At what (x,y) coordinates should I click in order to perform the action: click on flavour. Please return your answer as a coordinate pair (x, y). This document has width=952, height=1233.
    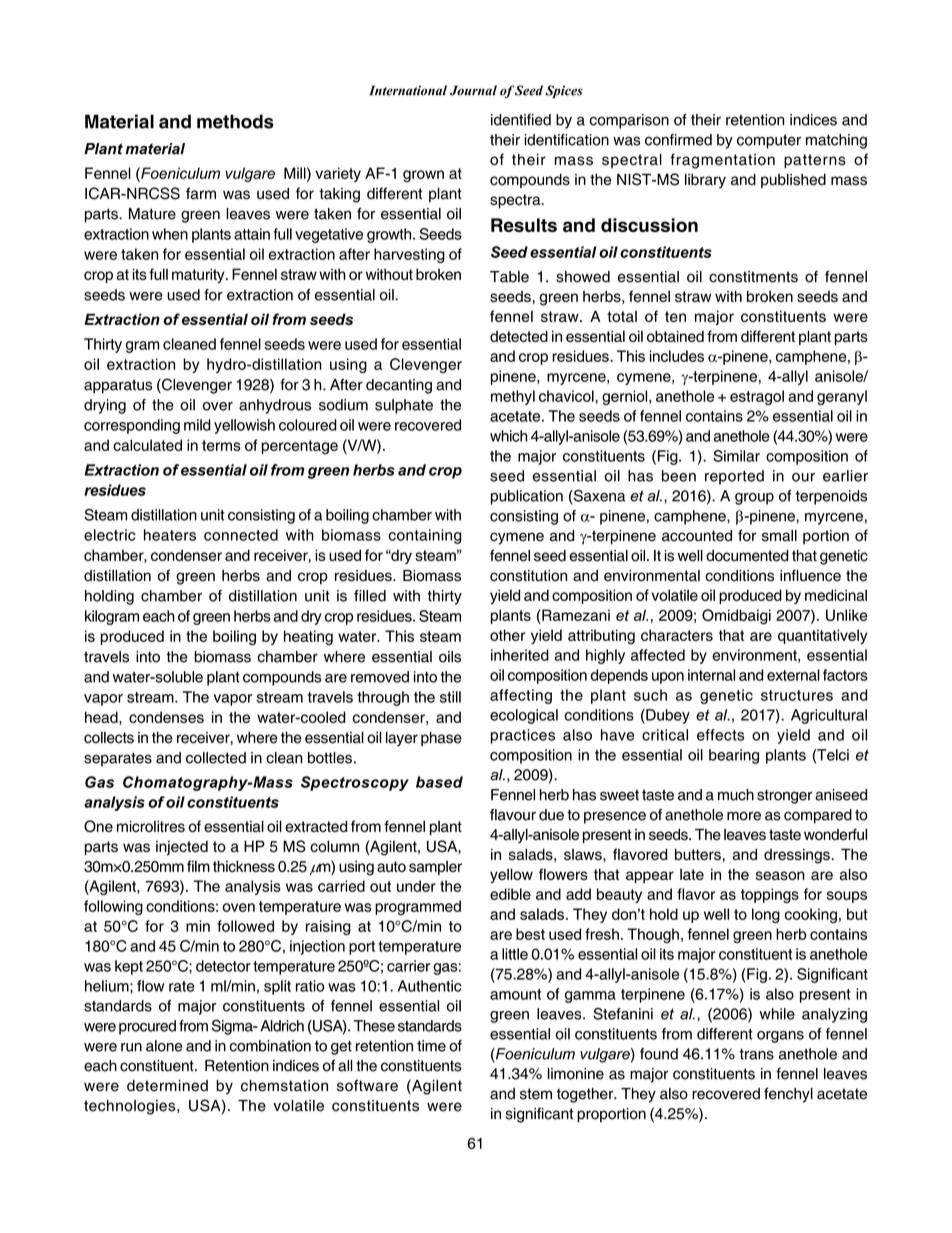
    Looking at the image, I should click on (513, 815).
